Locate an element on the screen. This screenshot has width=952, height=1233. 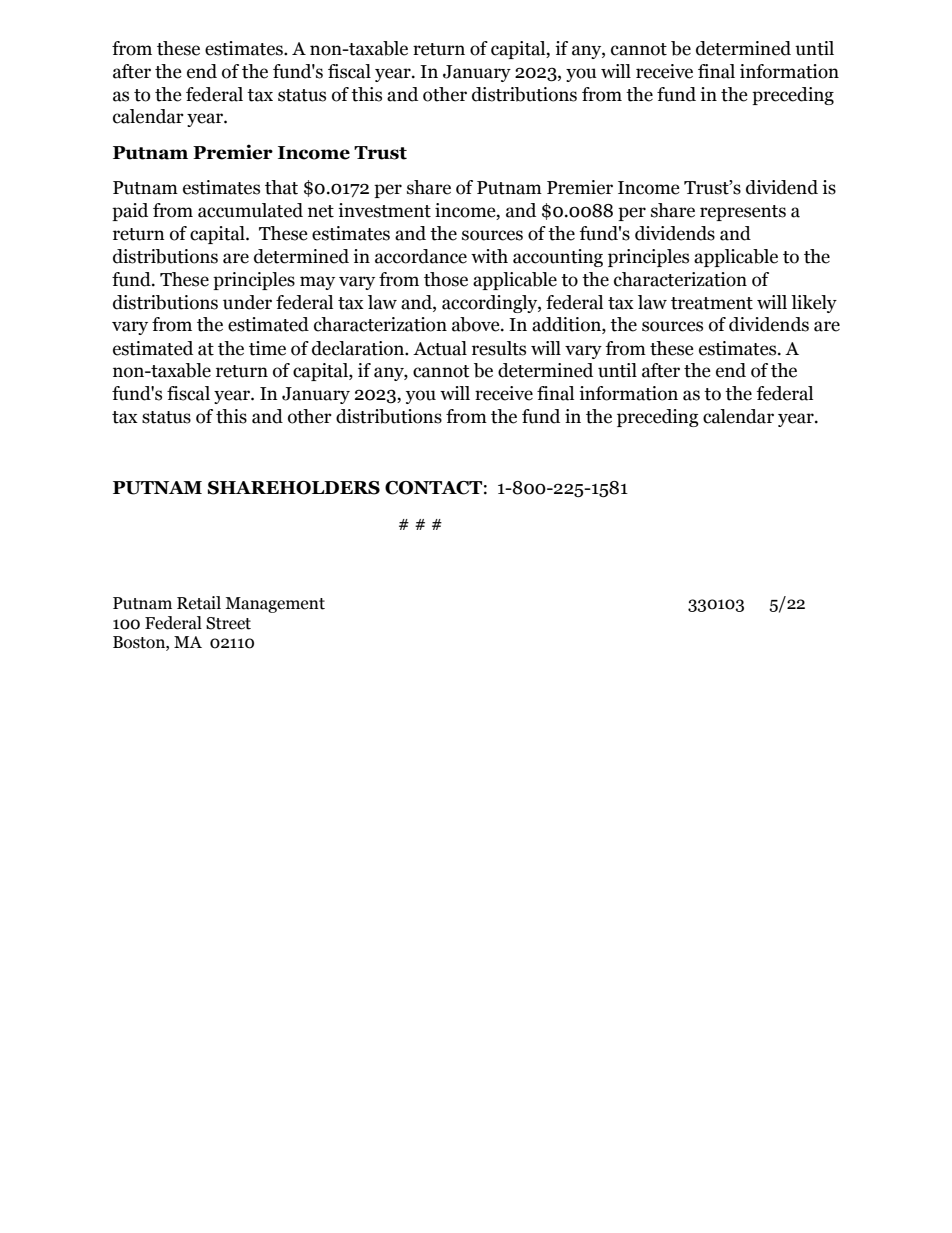
treatment is located at coordinates (712, 303).
